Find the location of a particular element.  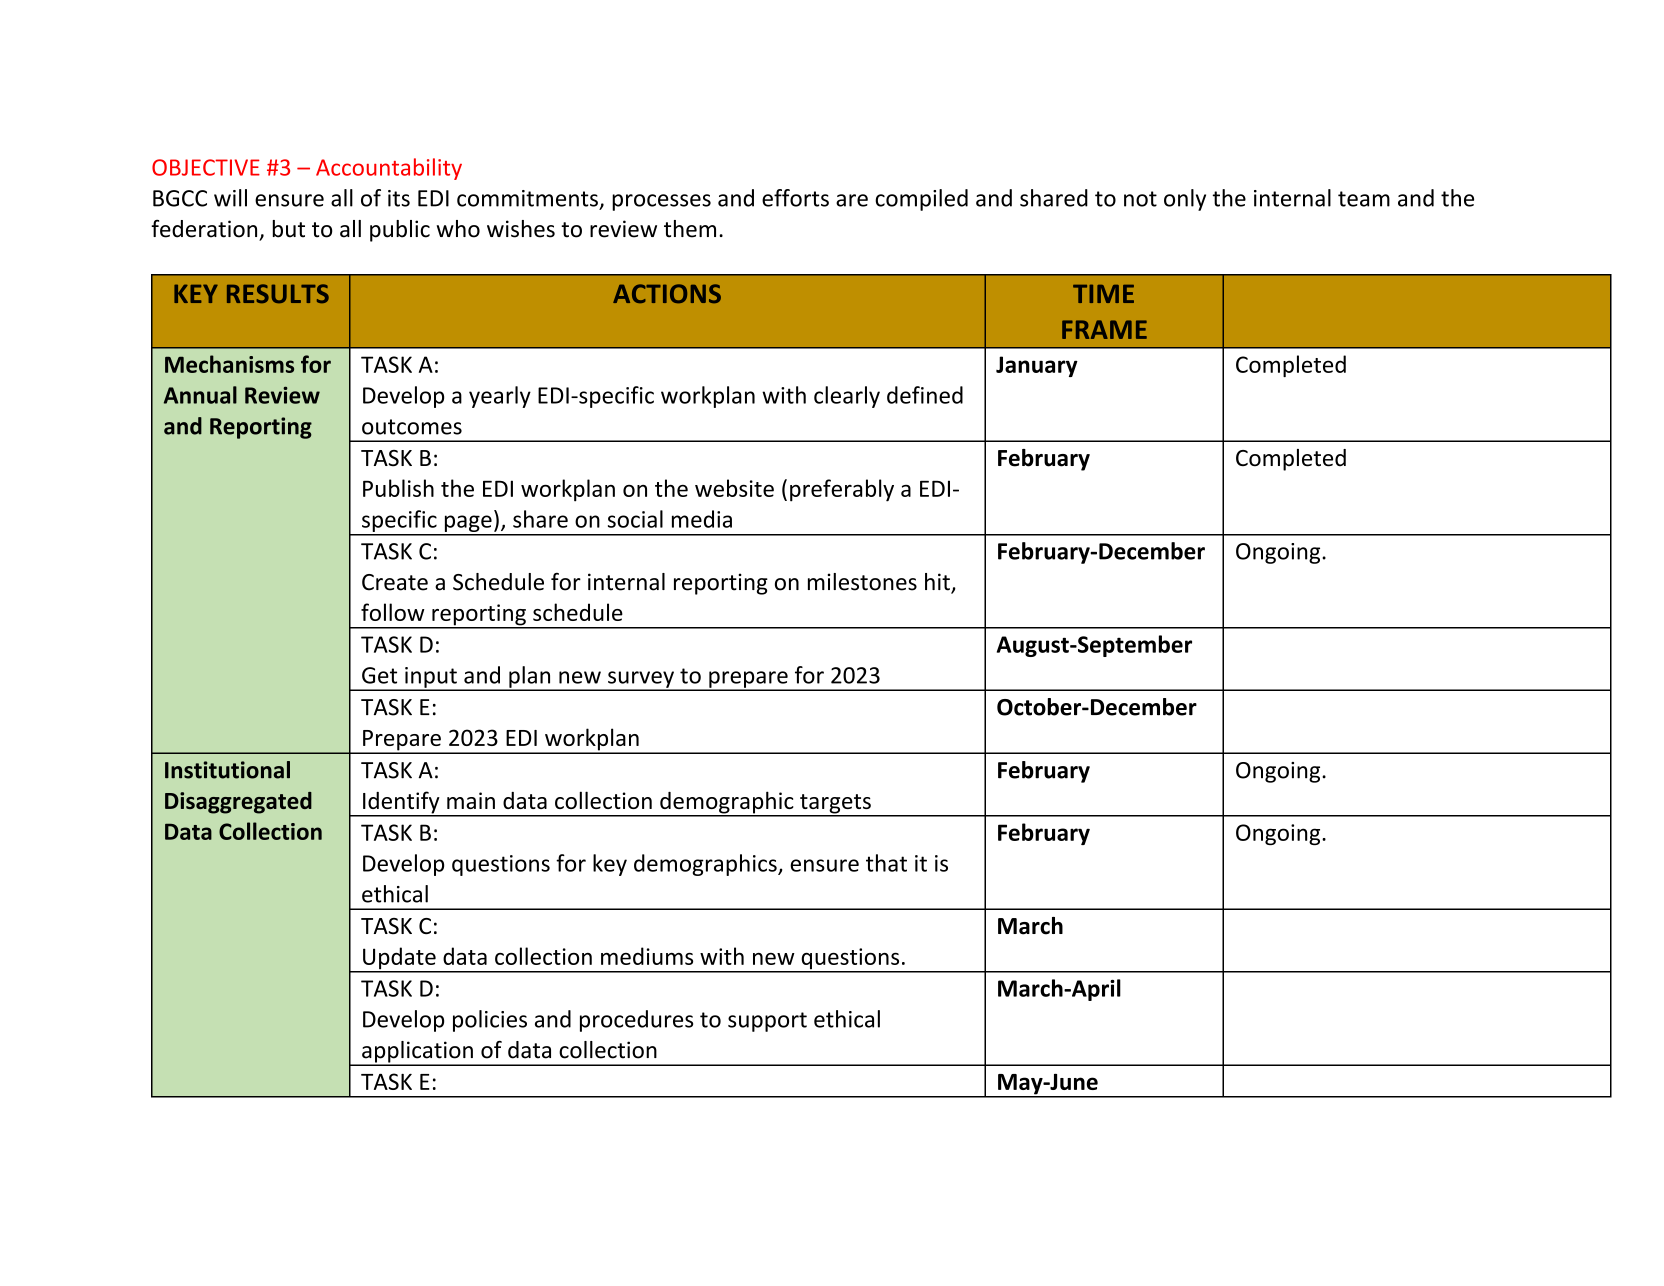

January is located at coordinates (1037, 366).
